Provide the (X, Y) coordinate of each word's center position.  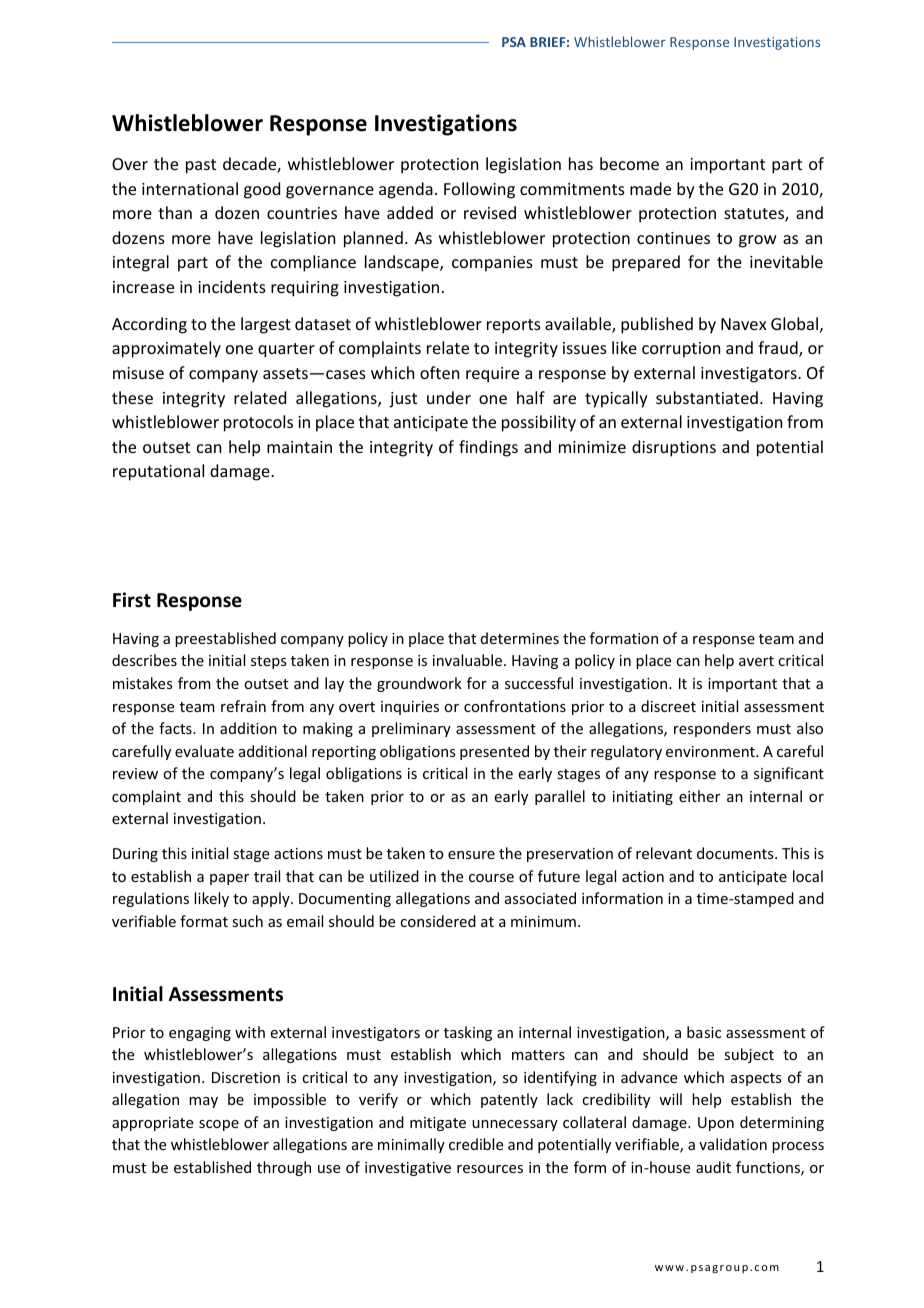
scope (219, 1125)
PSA (514, 42)
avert (756, 661)
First (132, 600)
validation (733, 1144)
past (201, 166)
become (629, 163)
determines (520, 638)
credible (476, 1144)
